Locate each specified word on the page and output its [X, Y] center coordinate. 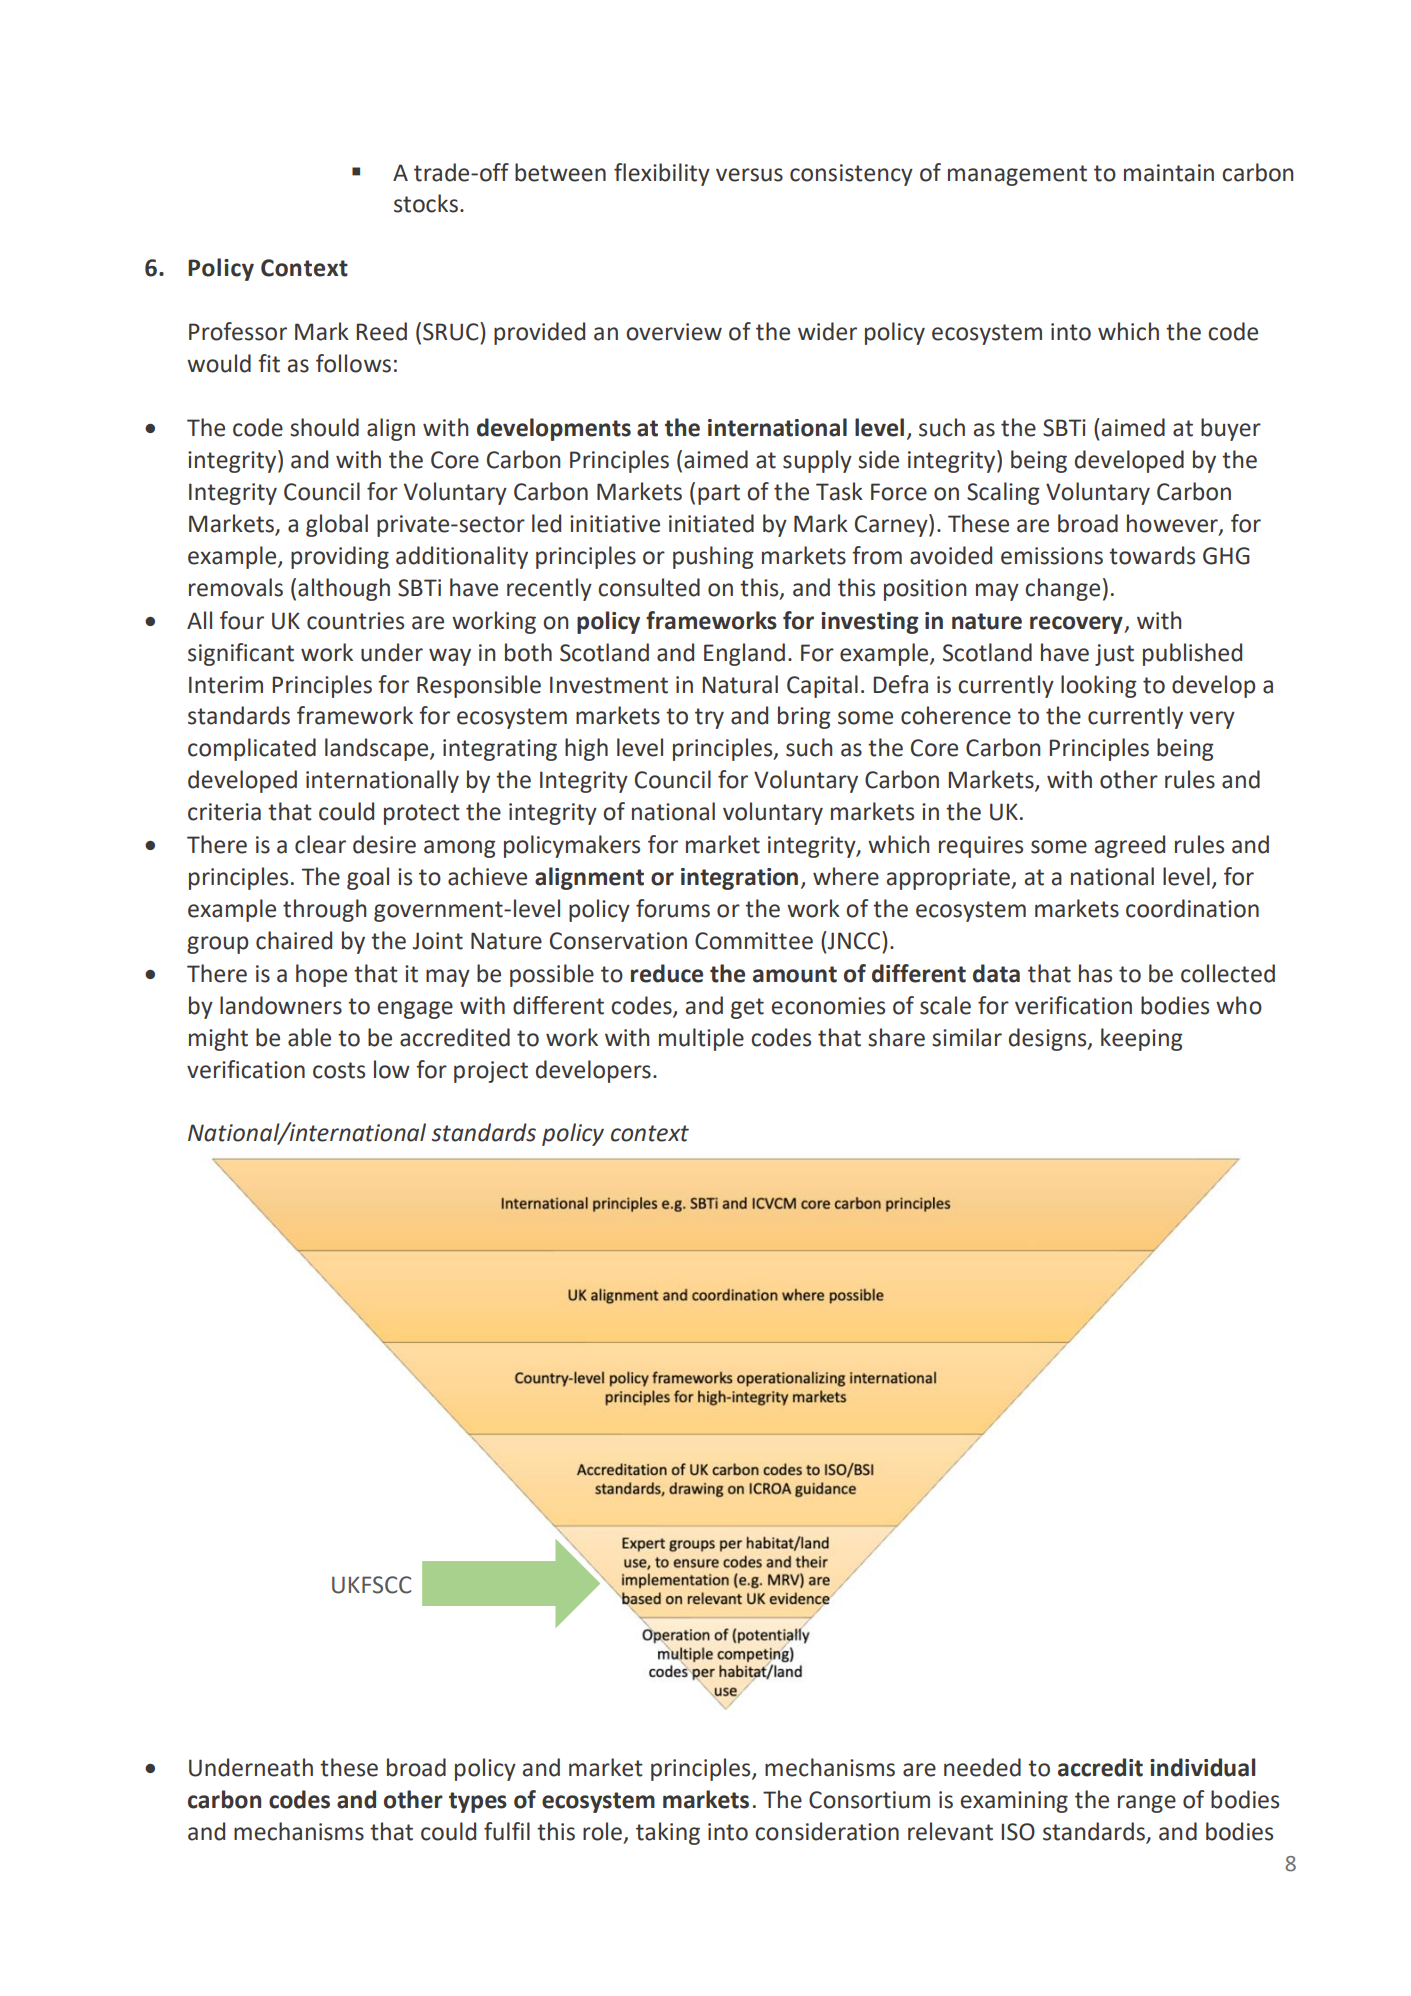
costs [339, 1070]
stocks [426, 203]
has [1095, 973]
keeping [1142, 1039]
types [478, 1802]
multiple [701, 1039]
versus [749, 175]
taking [668, 1833]
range [1147, 1804]
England [744, 654]
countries [355, 621]
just [1114, 655]
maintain [1169, 173]
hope [321, 975]
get [747, 1008]
